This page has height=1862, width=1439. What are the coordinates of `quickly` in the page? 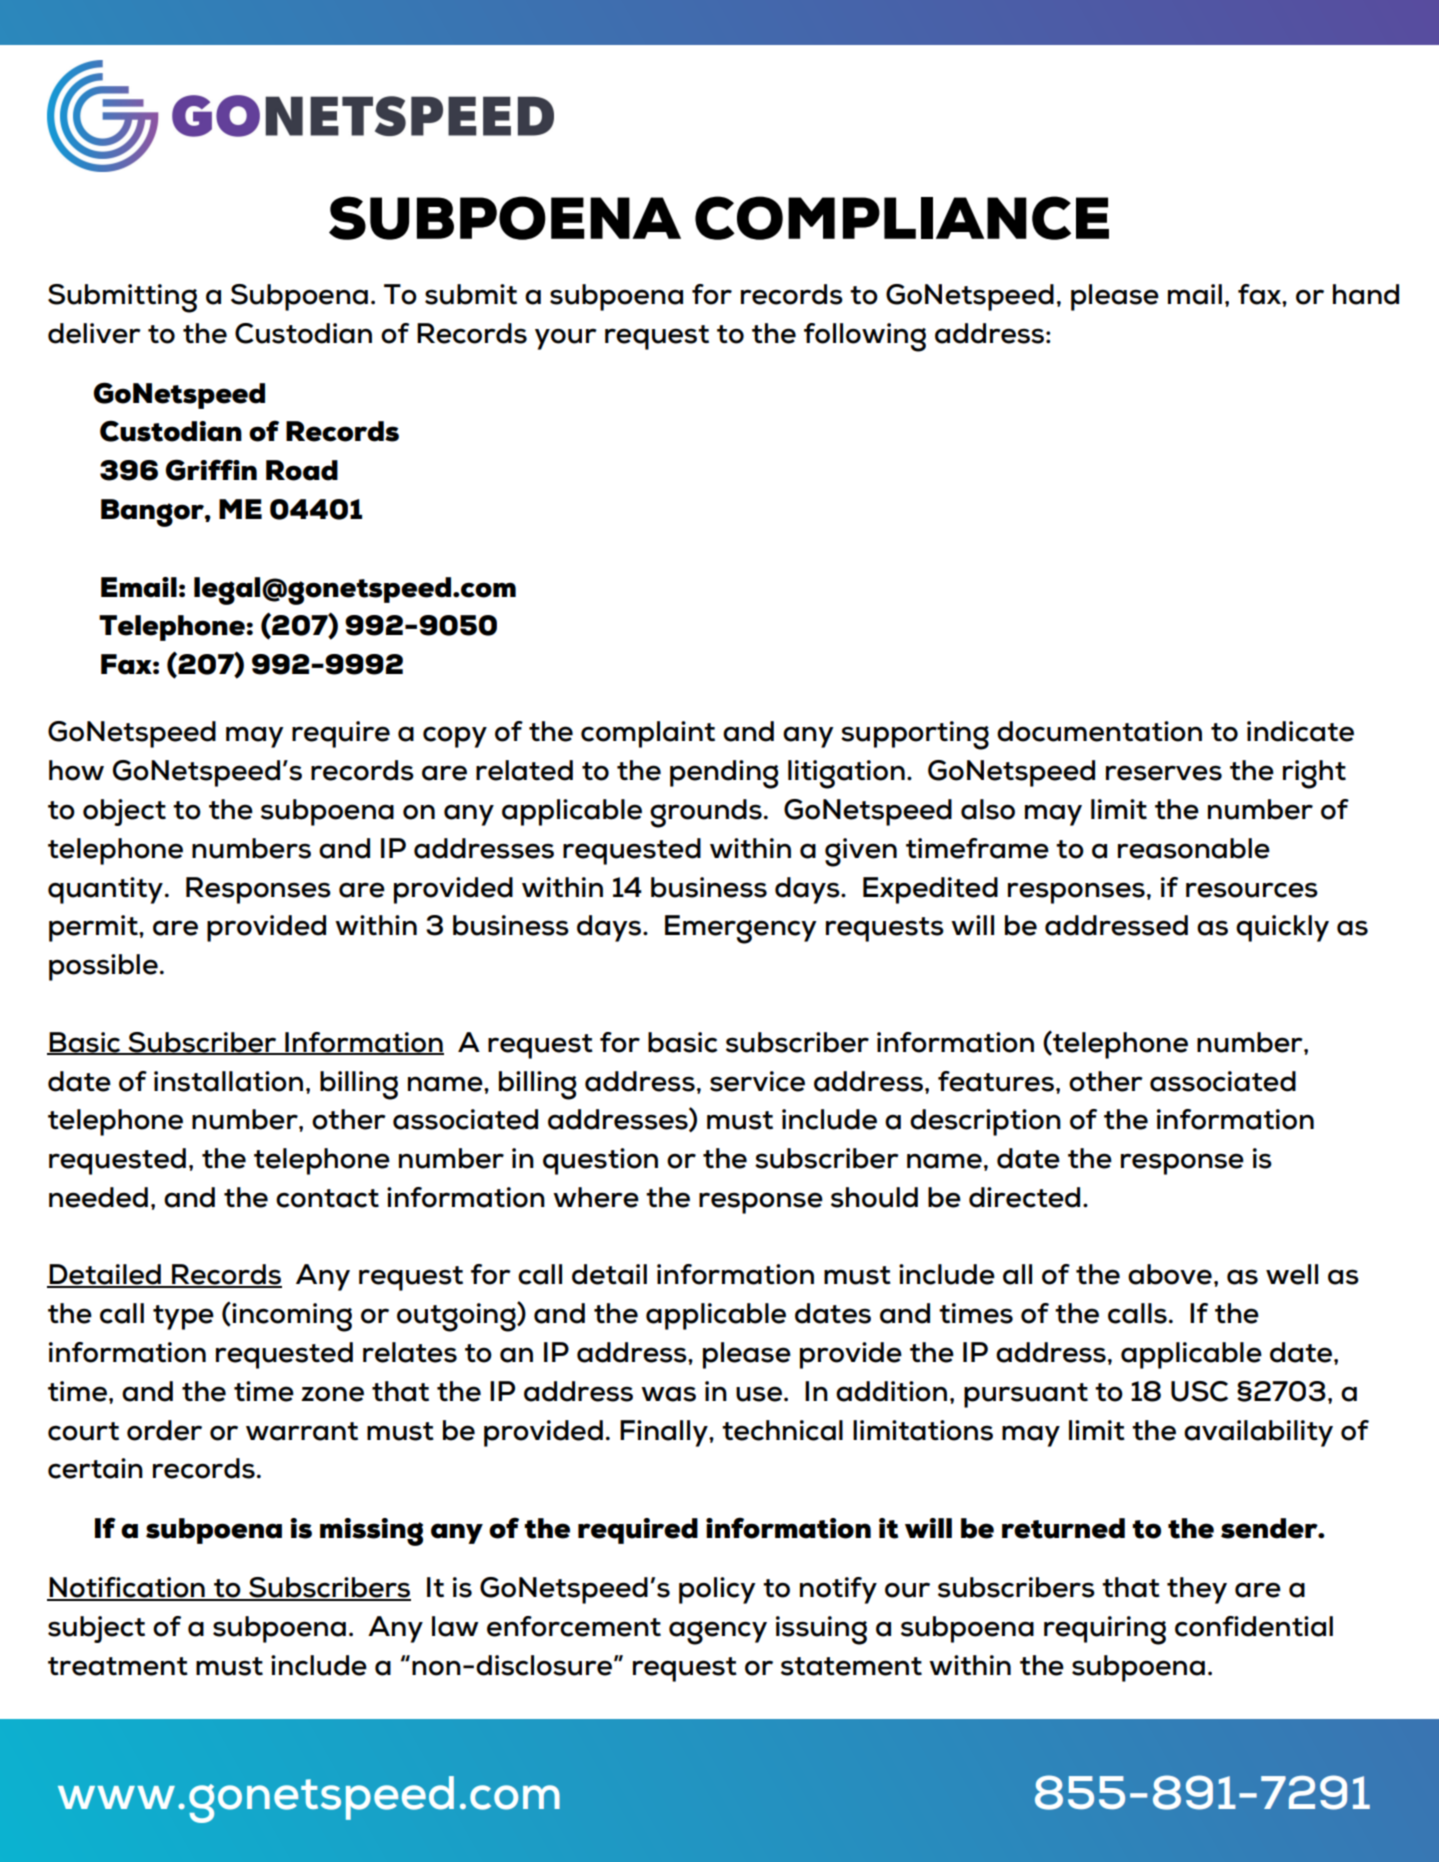 It's located at (1282, 928).
